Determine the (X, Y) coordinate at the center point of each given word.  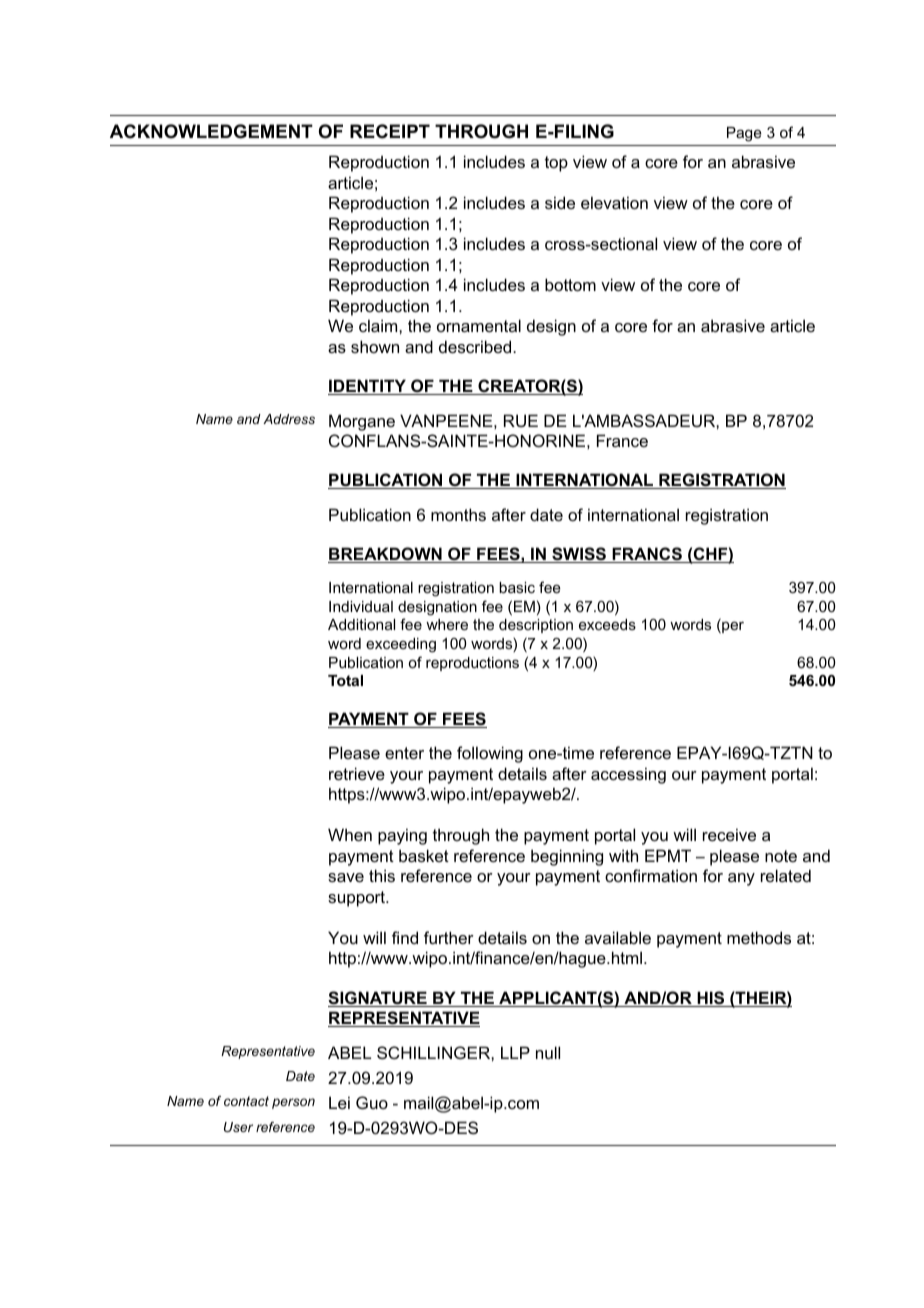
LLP (515, 1052)
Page (744, 134)
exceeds (607, 624)
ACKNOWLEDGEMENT (211, 131)
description (536, 626)
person (293, 1103)
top (556, 164)
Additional (361, 624)
